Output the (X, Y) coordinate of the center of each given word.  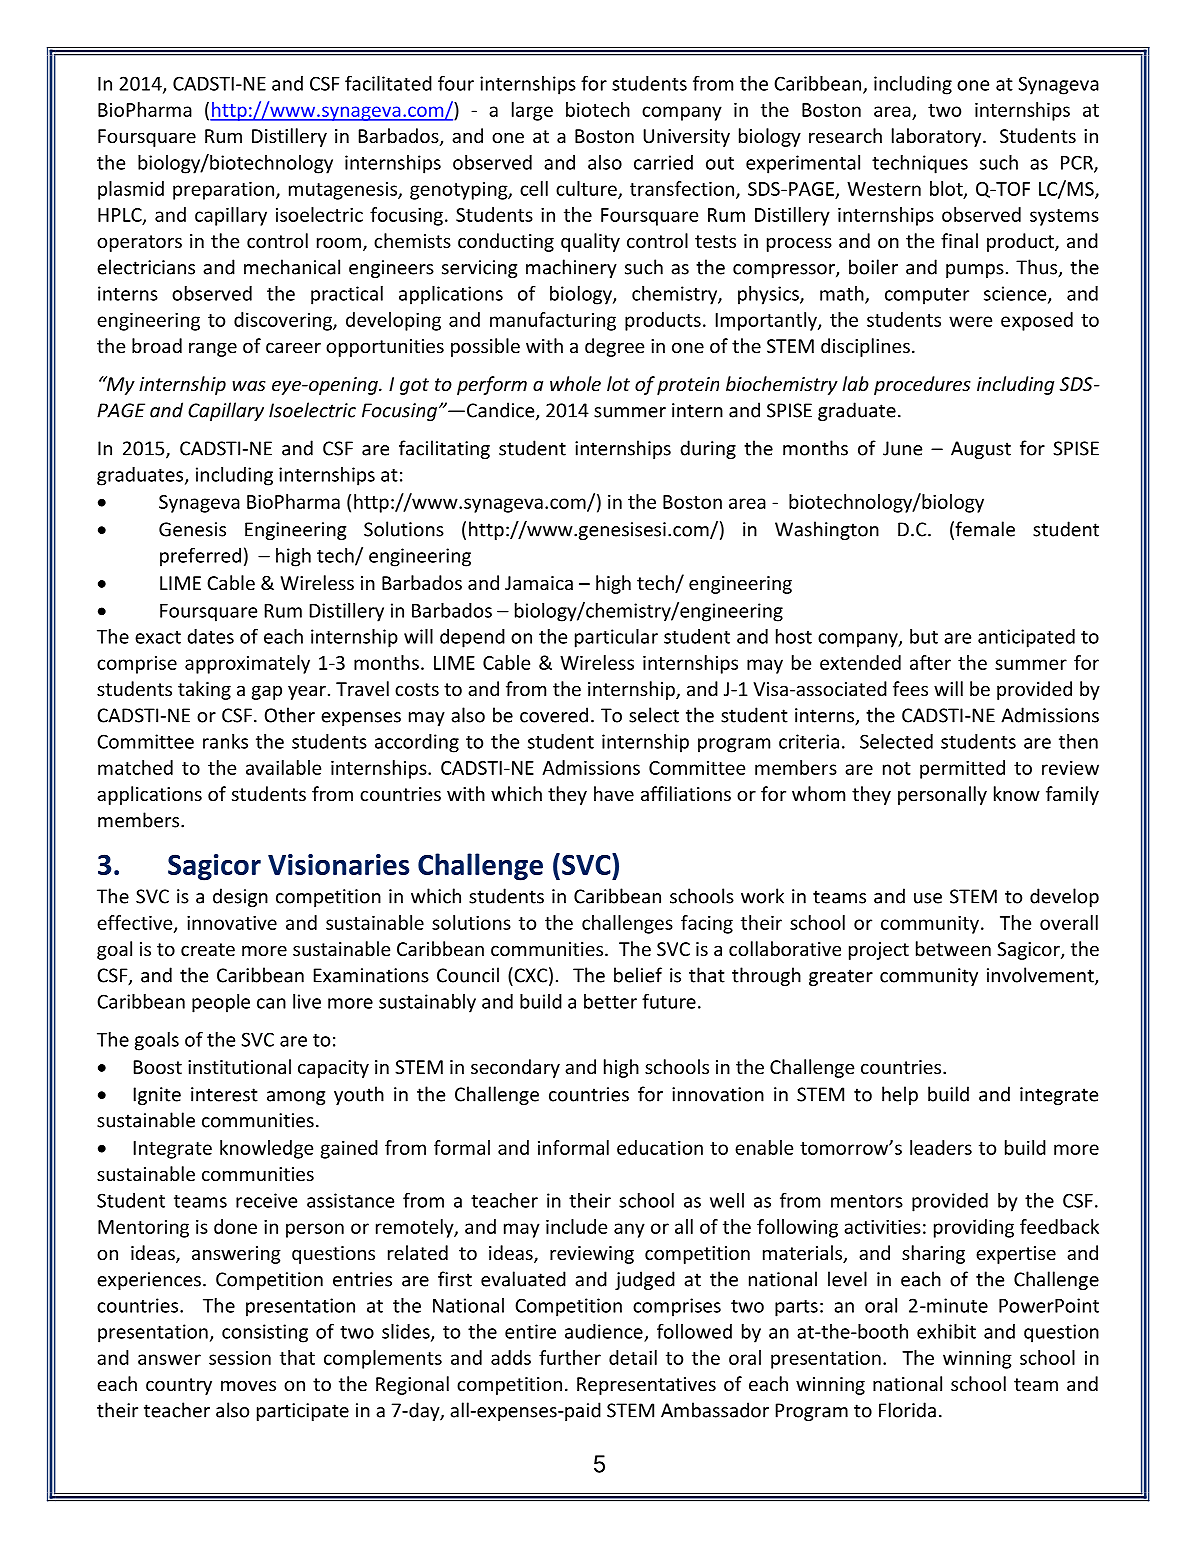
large (532, 111)
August (981, 450)
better (610, 1001)
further (570, 1357)
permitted (962, 769)
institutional (239, 1066)
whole (575, 383)
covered (554, 715)
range (213, 350)
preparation (223, 190)
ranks (225, 741)
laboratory (938, 137)
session (240, 1358)
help (900, 1095)
